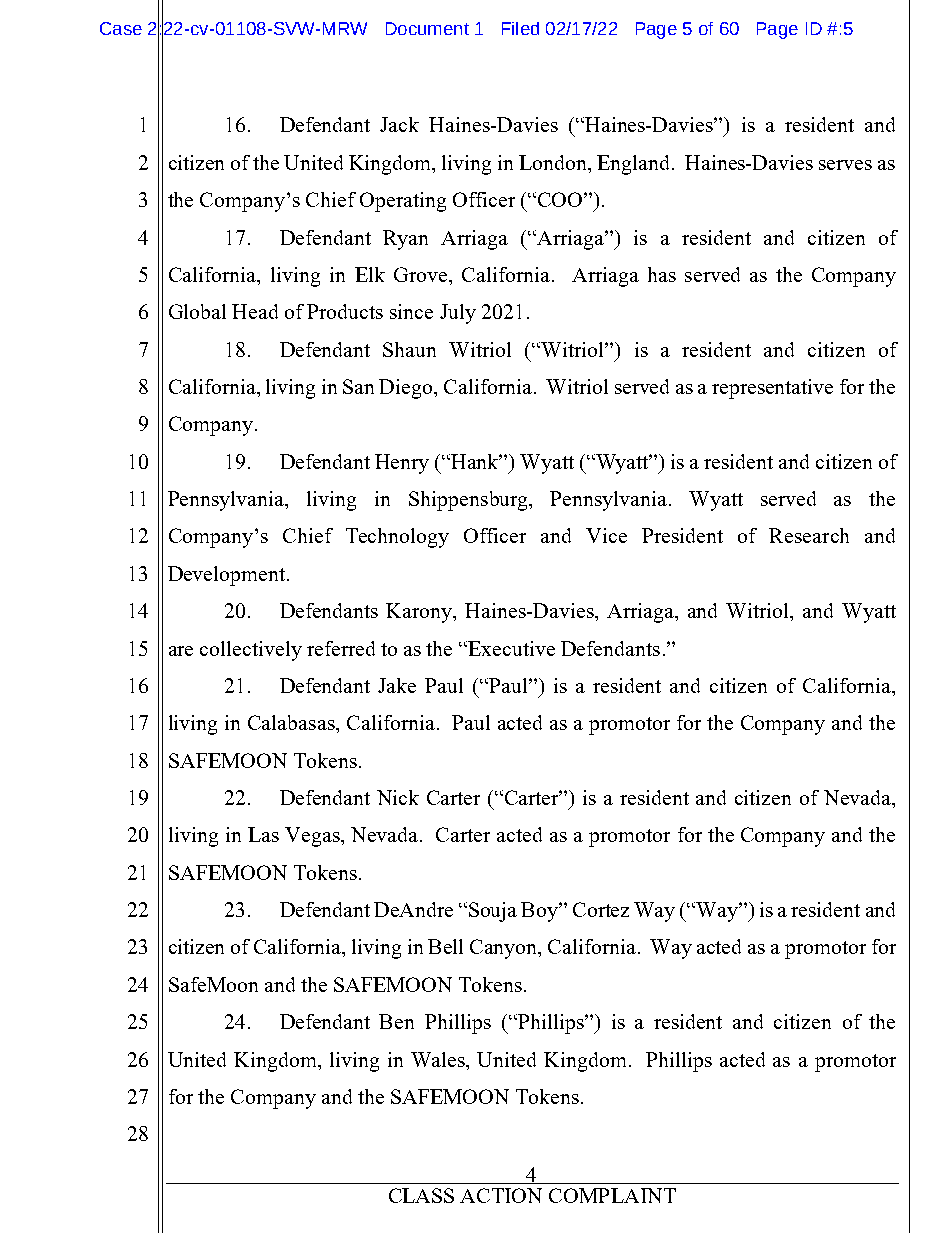 Image resolution: width=952 pixels, height=1233 pixels. Describe the element at coordinates (458, 314) in the screenshot. I see `July` at that location.
